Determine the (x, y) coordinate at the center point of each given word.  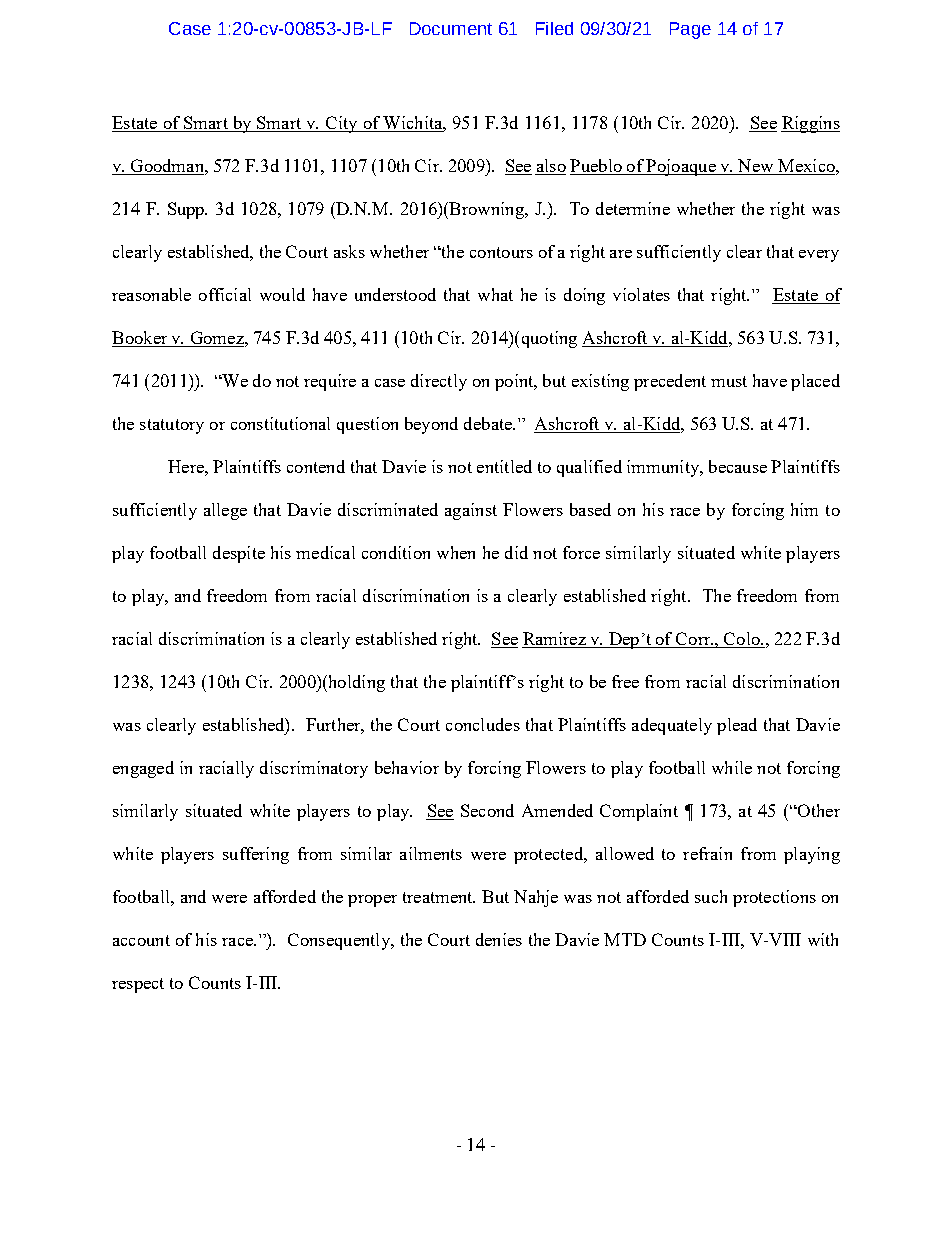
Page (690, 30)
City (342, 124)
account (141, 940)
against (471, 511)
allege (225, 511)
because (738, 466)
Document (451, 28)
